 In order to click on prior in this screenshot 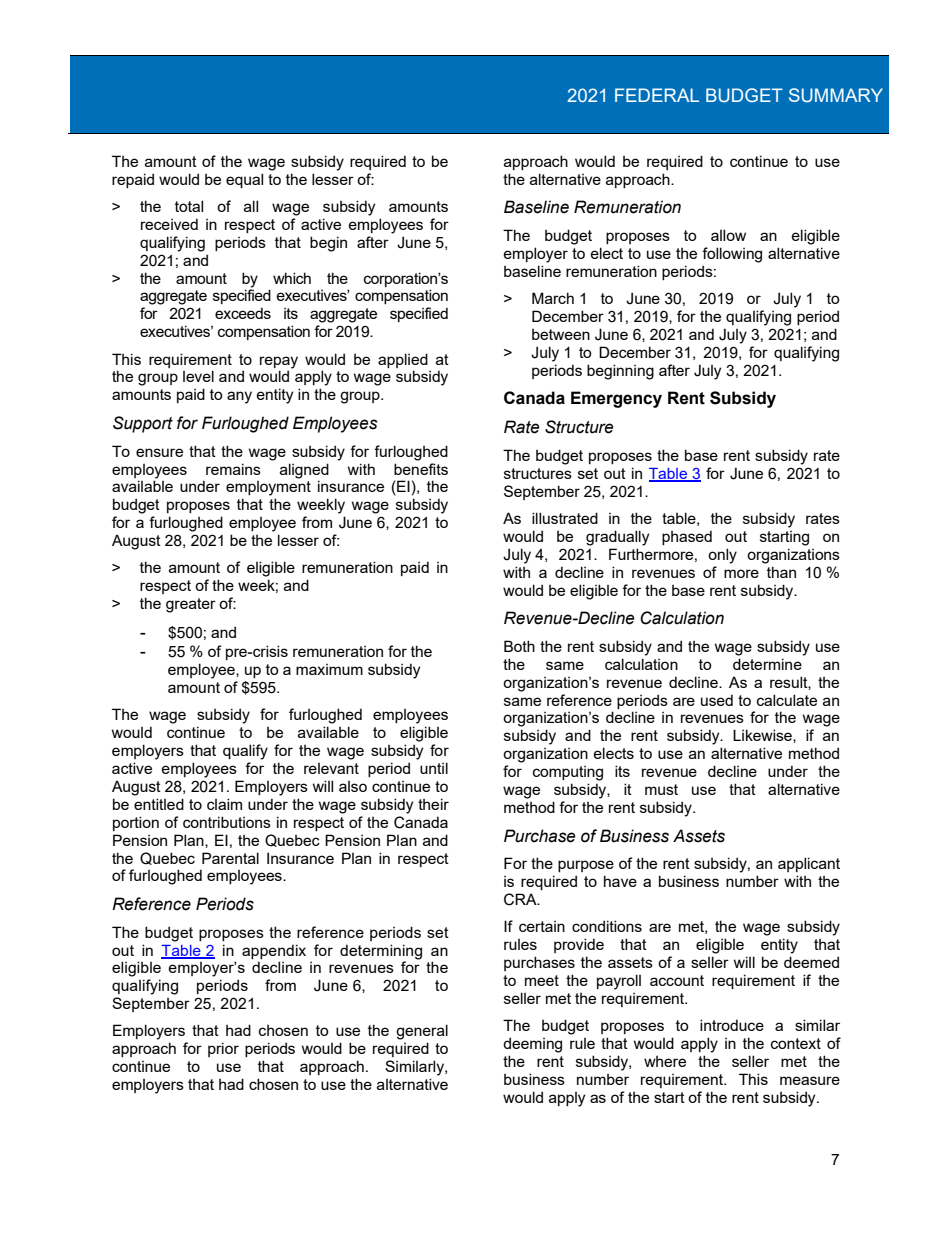, I will do `click(223, 1049)`.
